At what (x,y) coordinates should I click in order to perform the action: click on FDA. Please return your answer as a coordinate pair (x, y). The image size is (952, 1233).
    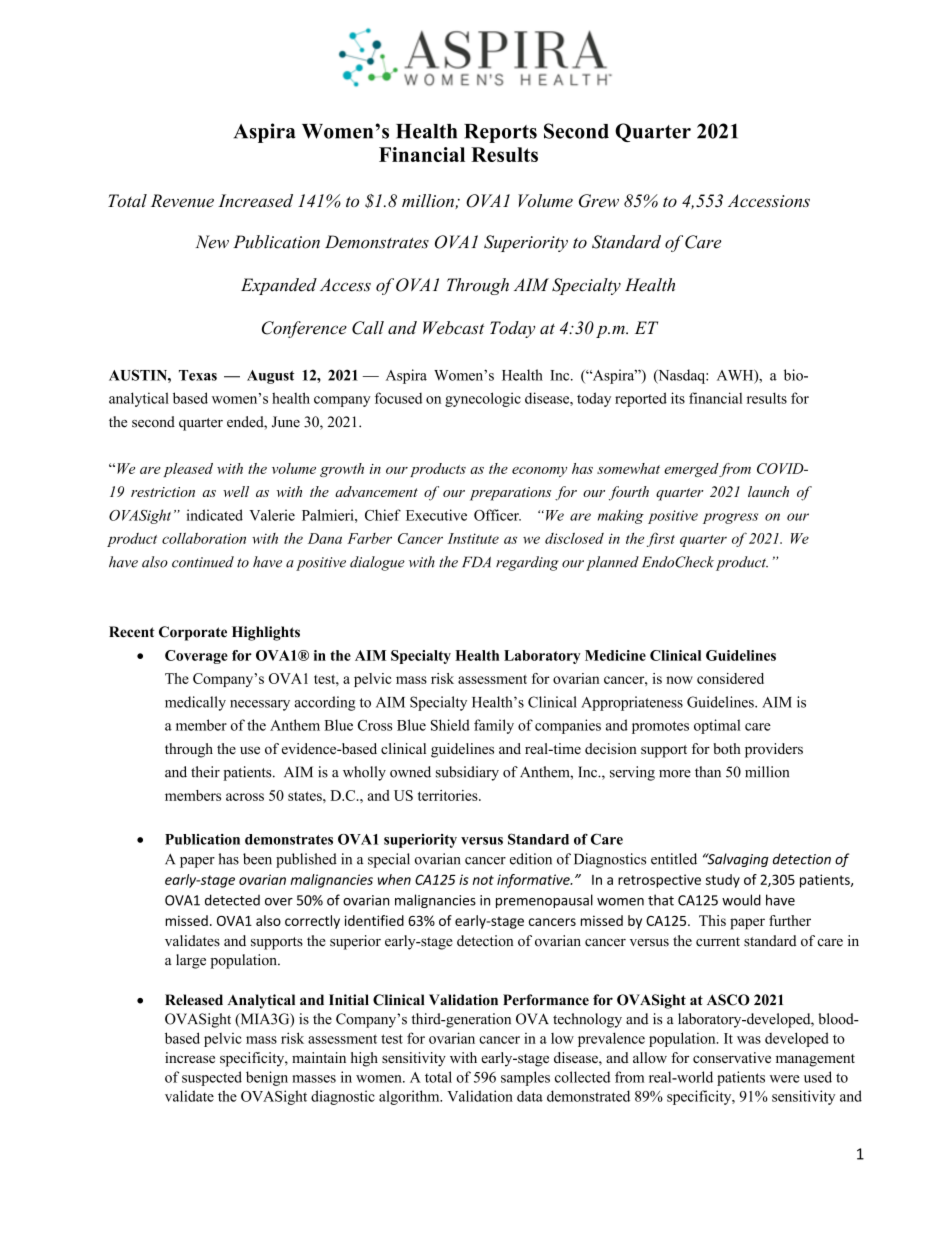
    Looking at the image, I should click on (476, 561).
